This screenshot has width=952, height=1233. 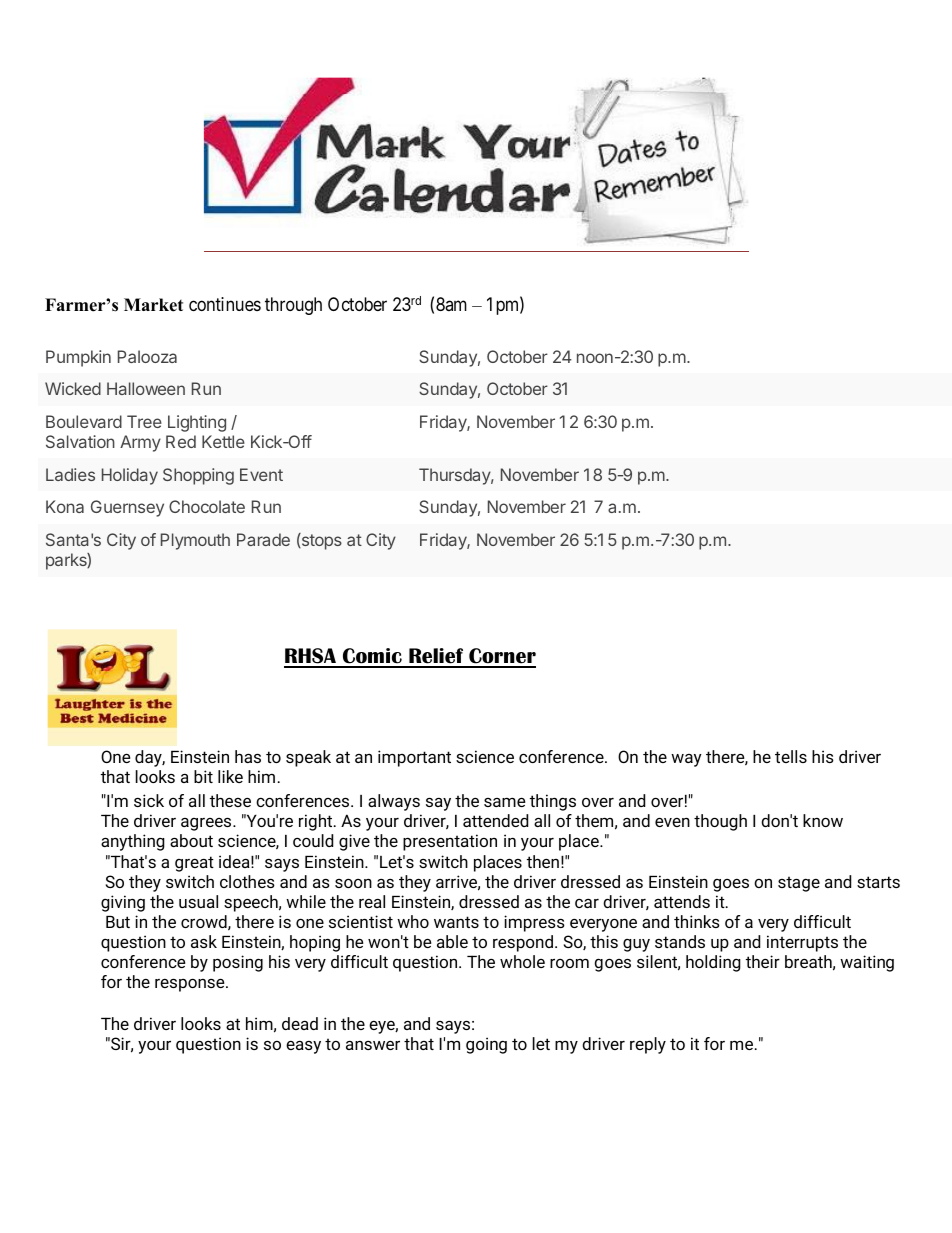 What do you see at coordinates (504, 802) in the screenshot?
I see `same` at bounding box center [504, 802].
